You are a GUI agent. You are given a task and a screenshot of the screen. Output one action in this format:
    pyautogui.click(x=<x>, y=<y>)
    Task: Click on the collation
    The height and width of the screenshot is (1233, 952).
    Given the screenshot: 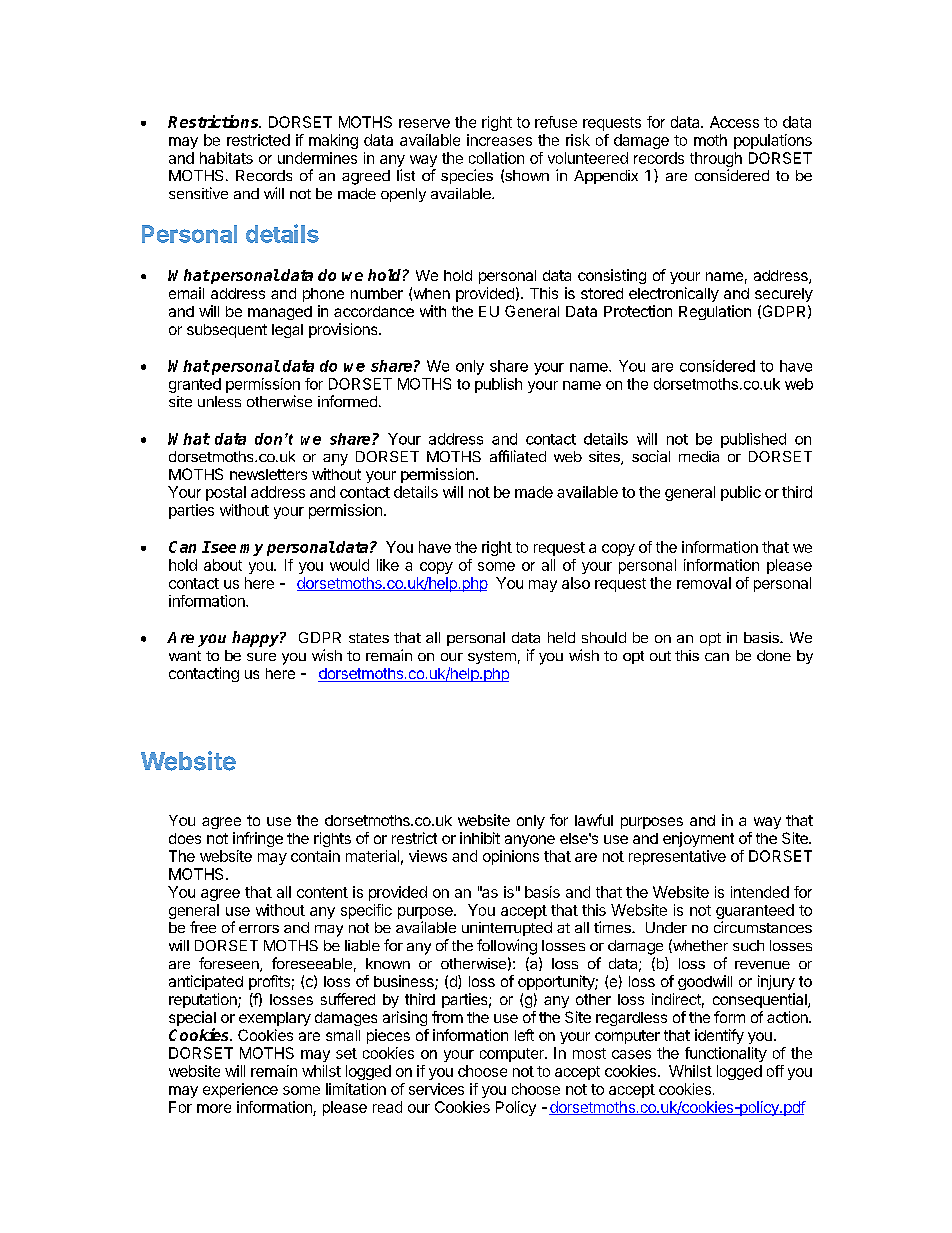 What is the action you would take?
    pyautogui.click(x=496, y=158)
